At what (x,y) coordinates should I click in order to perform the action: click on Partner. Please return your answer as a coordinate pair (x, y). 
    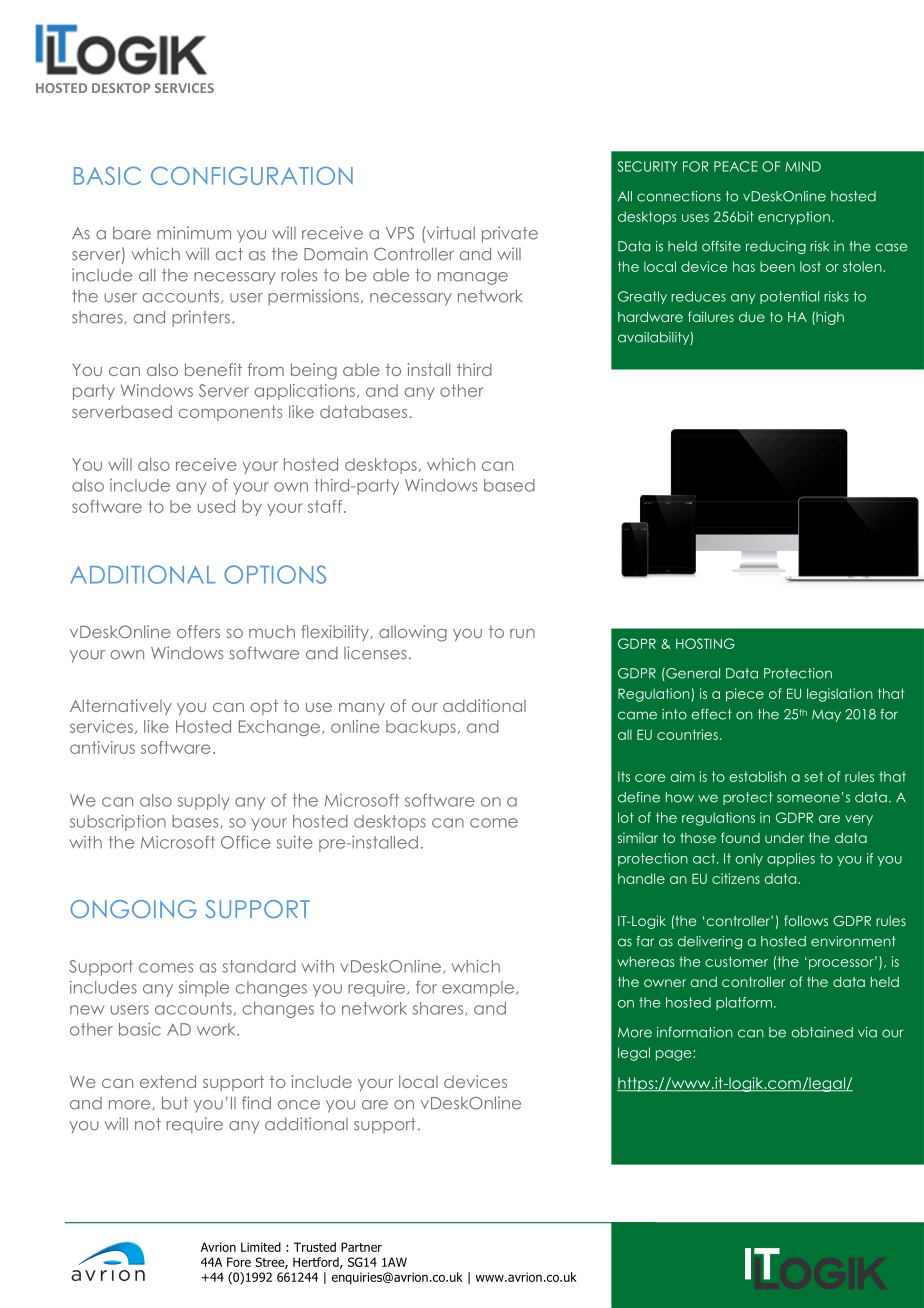
    Looking at the image, I should click on (361, 1247).
